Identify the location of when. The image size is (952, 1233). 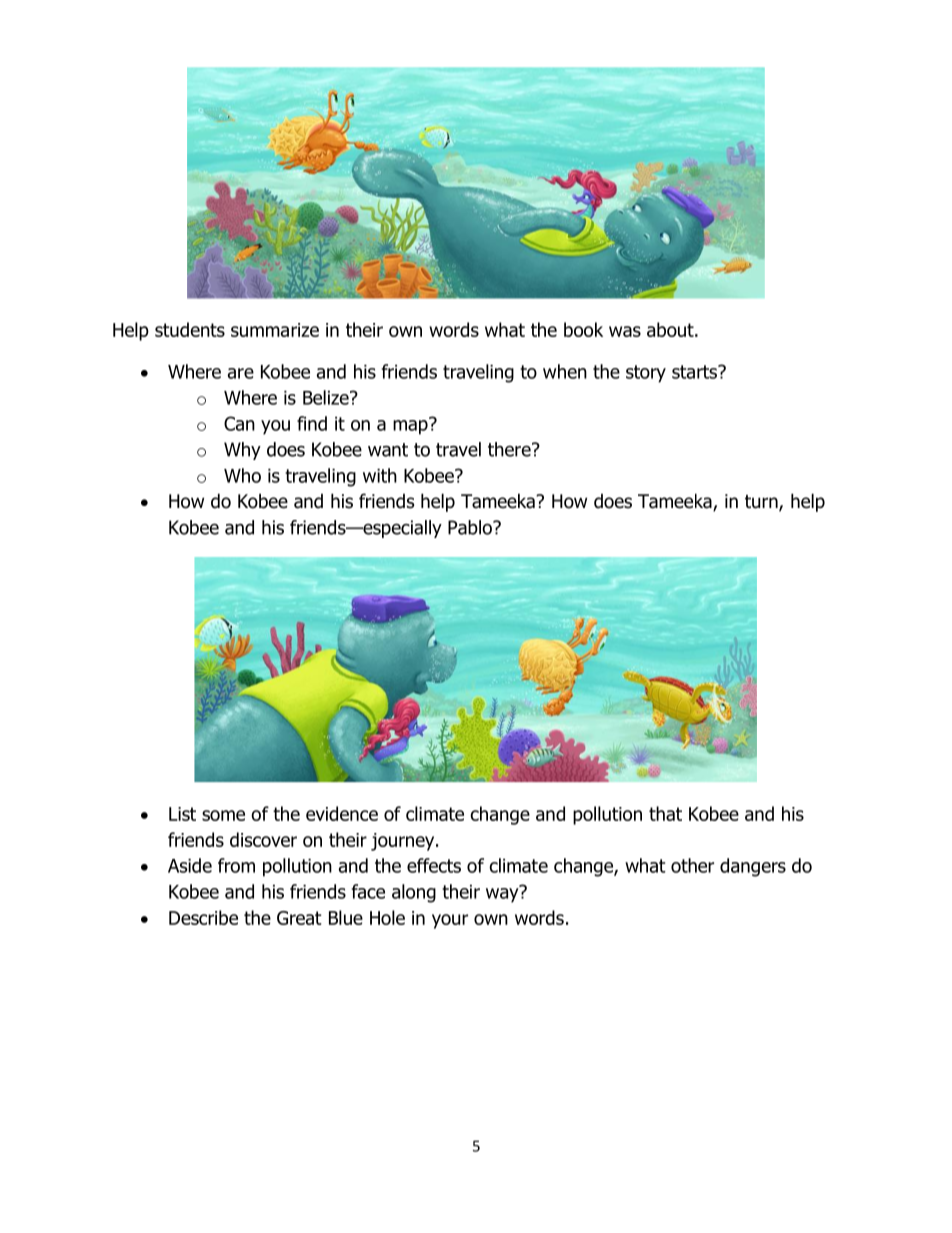
(565, 371).
